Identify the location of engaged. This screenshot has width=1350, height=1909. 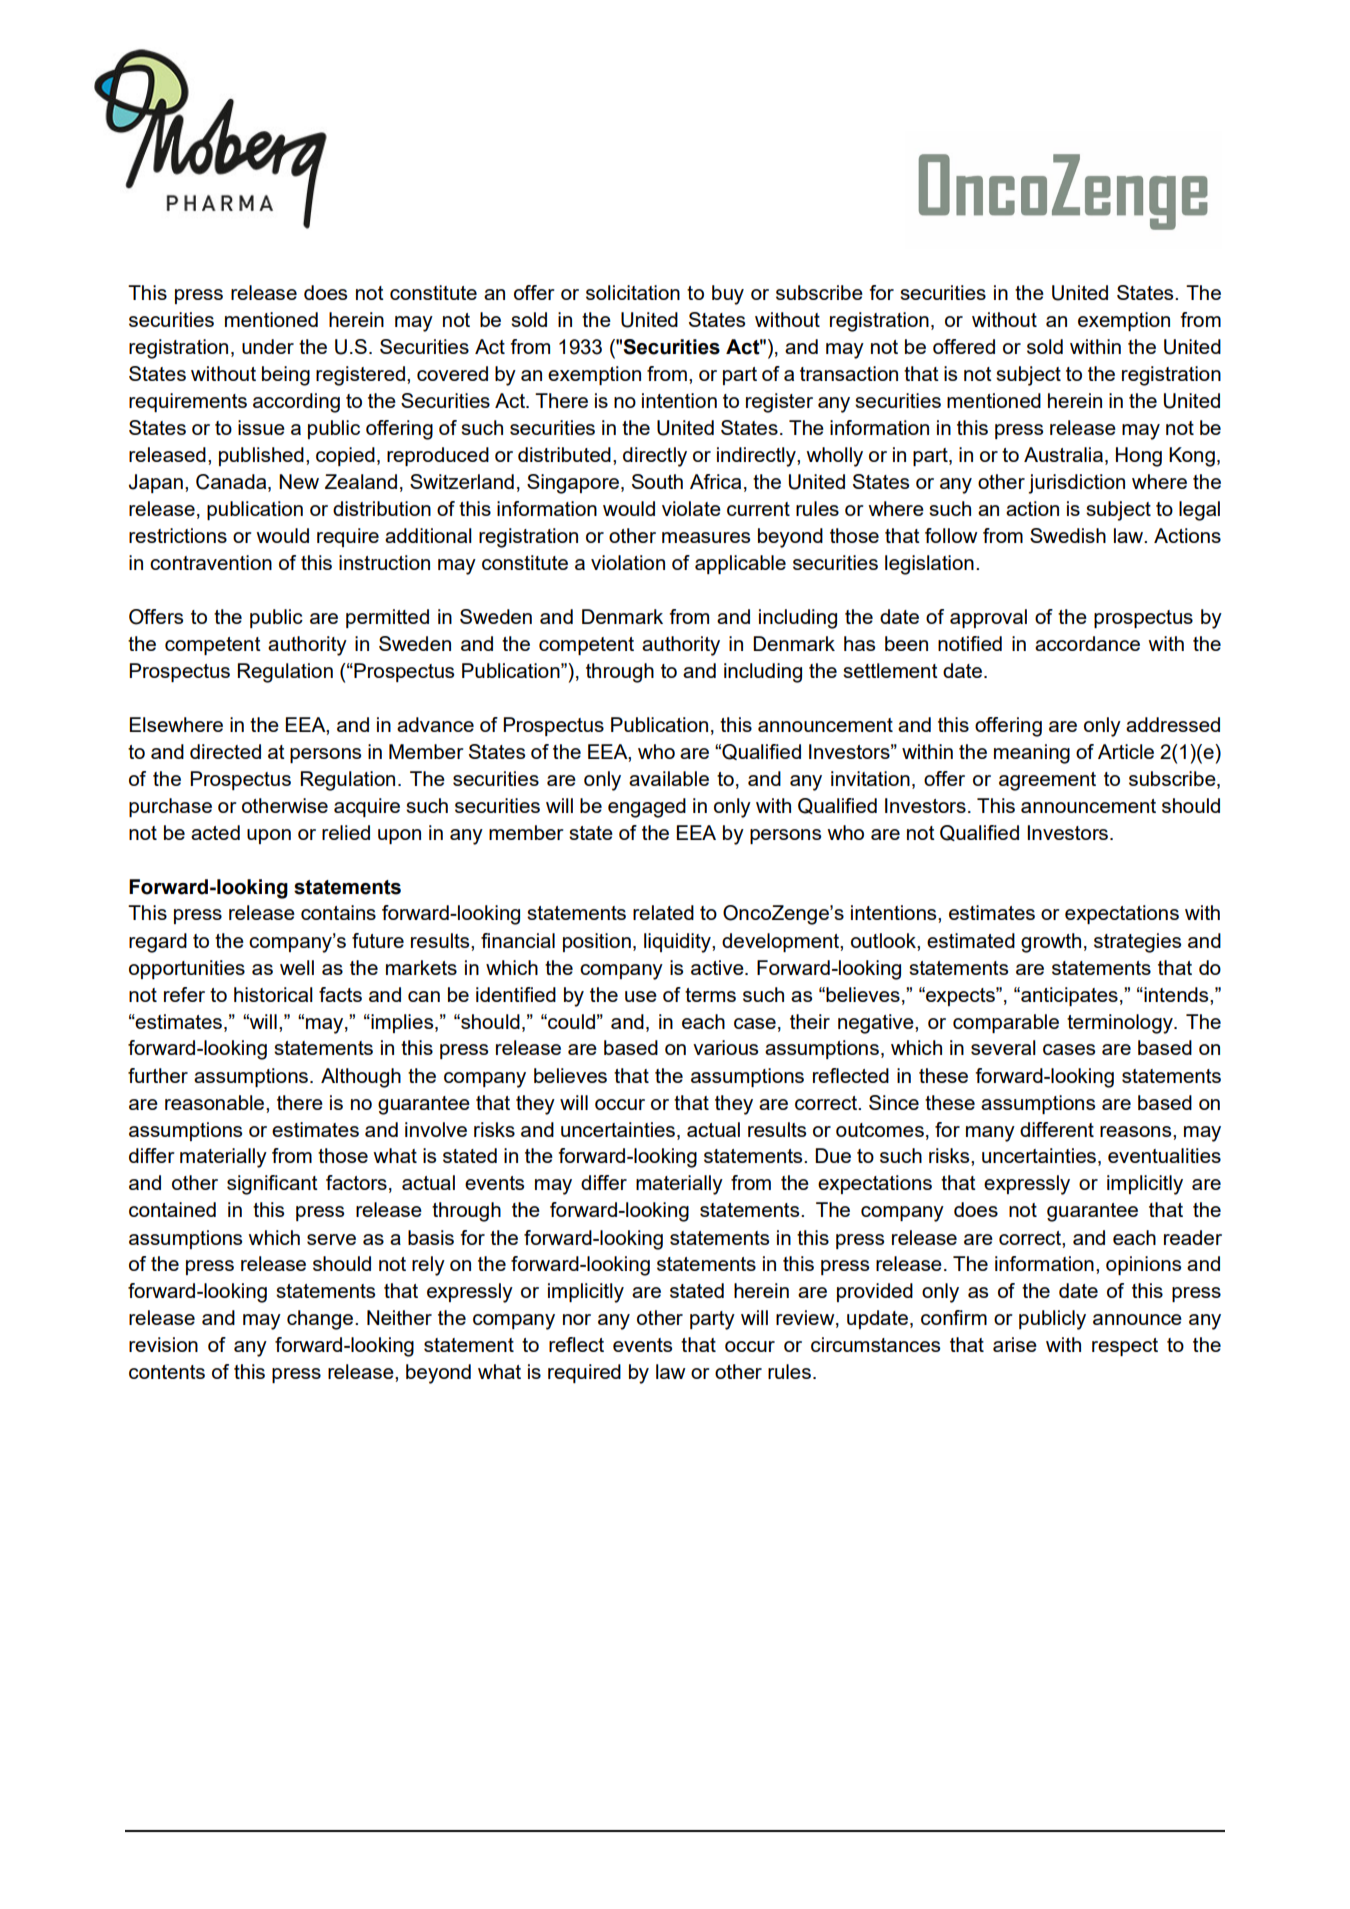
(647, 808).
